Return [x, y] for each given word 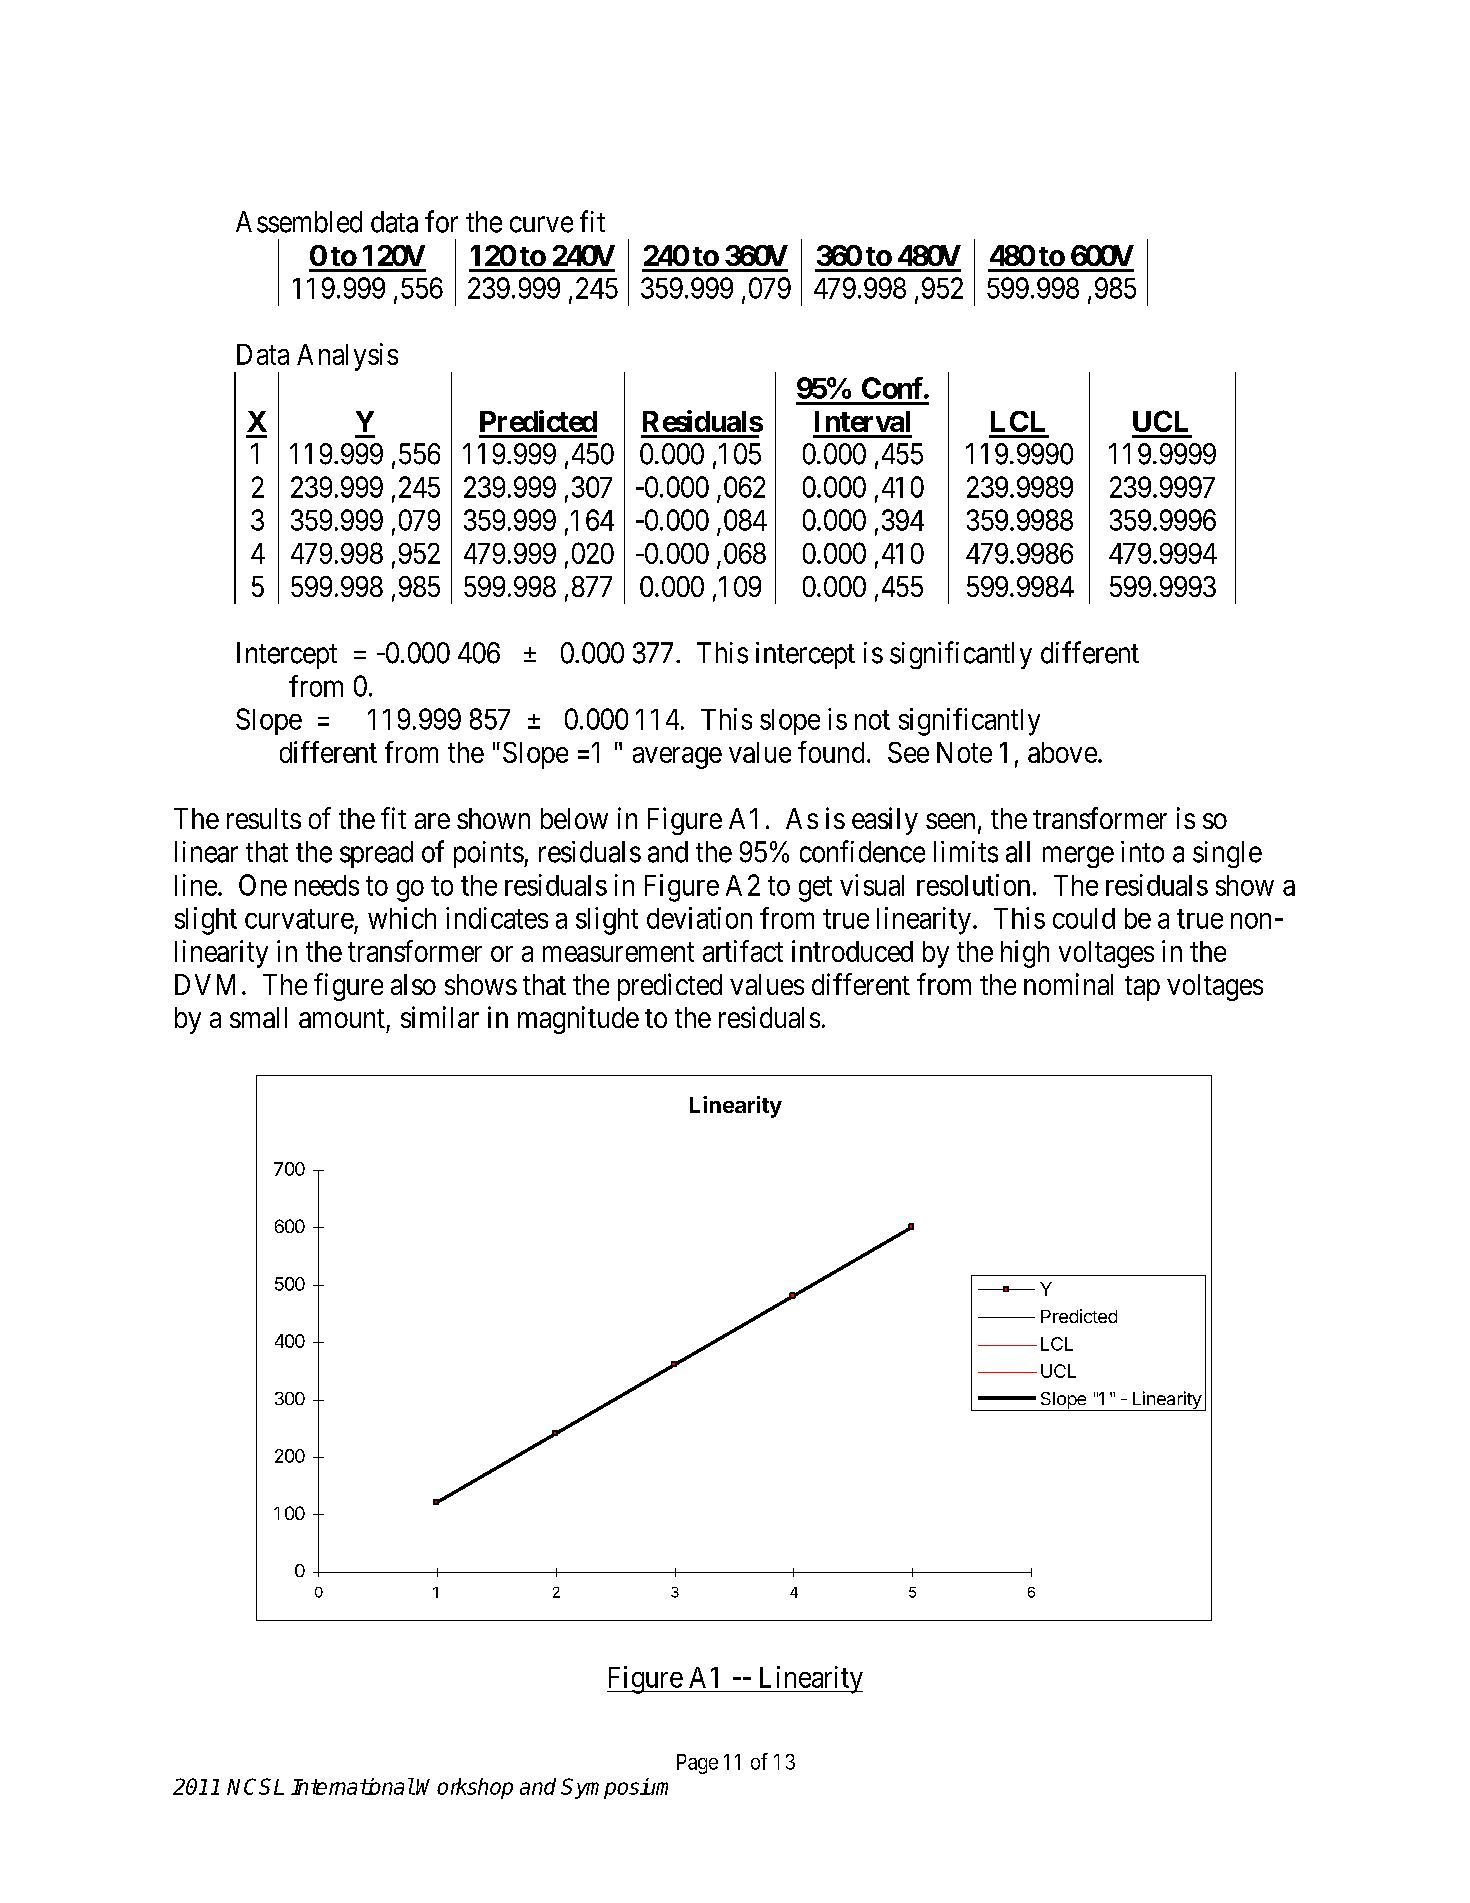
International [352, 1786]
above [1062, 752]
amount [342, 1018]
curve [541, 224]
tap [1142, 988]
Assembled [299, 222]
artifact [743, 951]
